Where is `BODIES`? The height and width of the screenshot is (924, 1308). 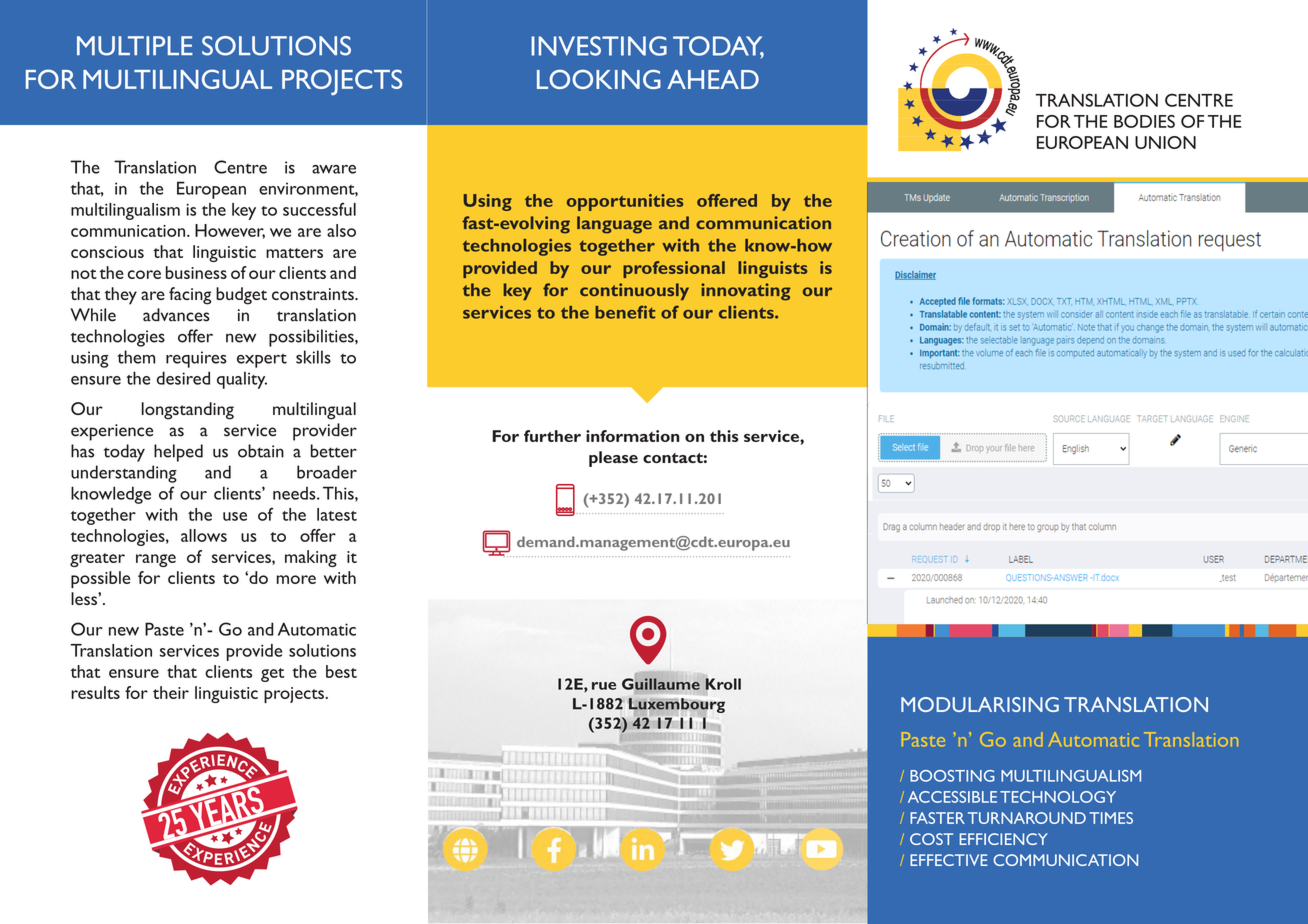 BODIES is located at coordinates (1144, 121).
